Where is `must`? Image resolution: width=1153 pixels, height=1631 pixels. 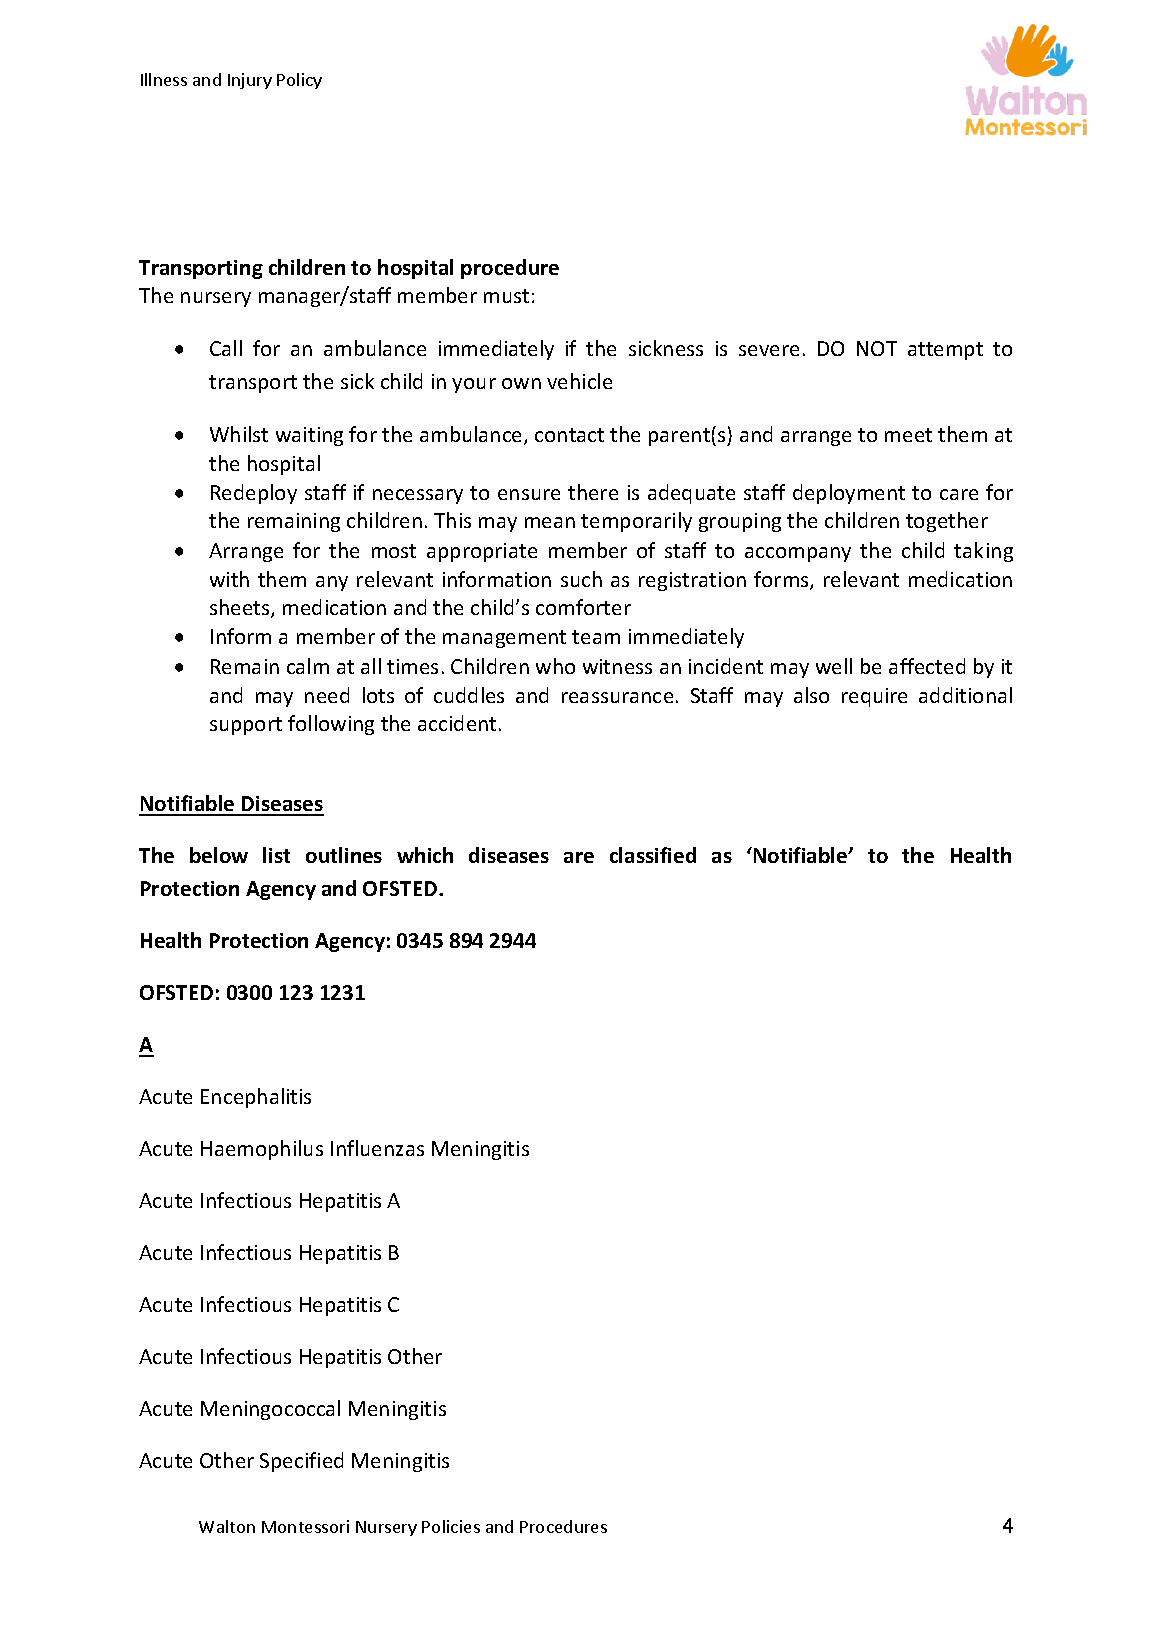
must is located at coordinates (506, 296).
